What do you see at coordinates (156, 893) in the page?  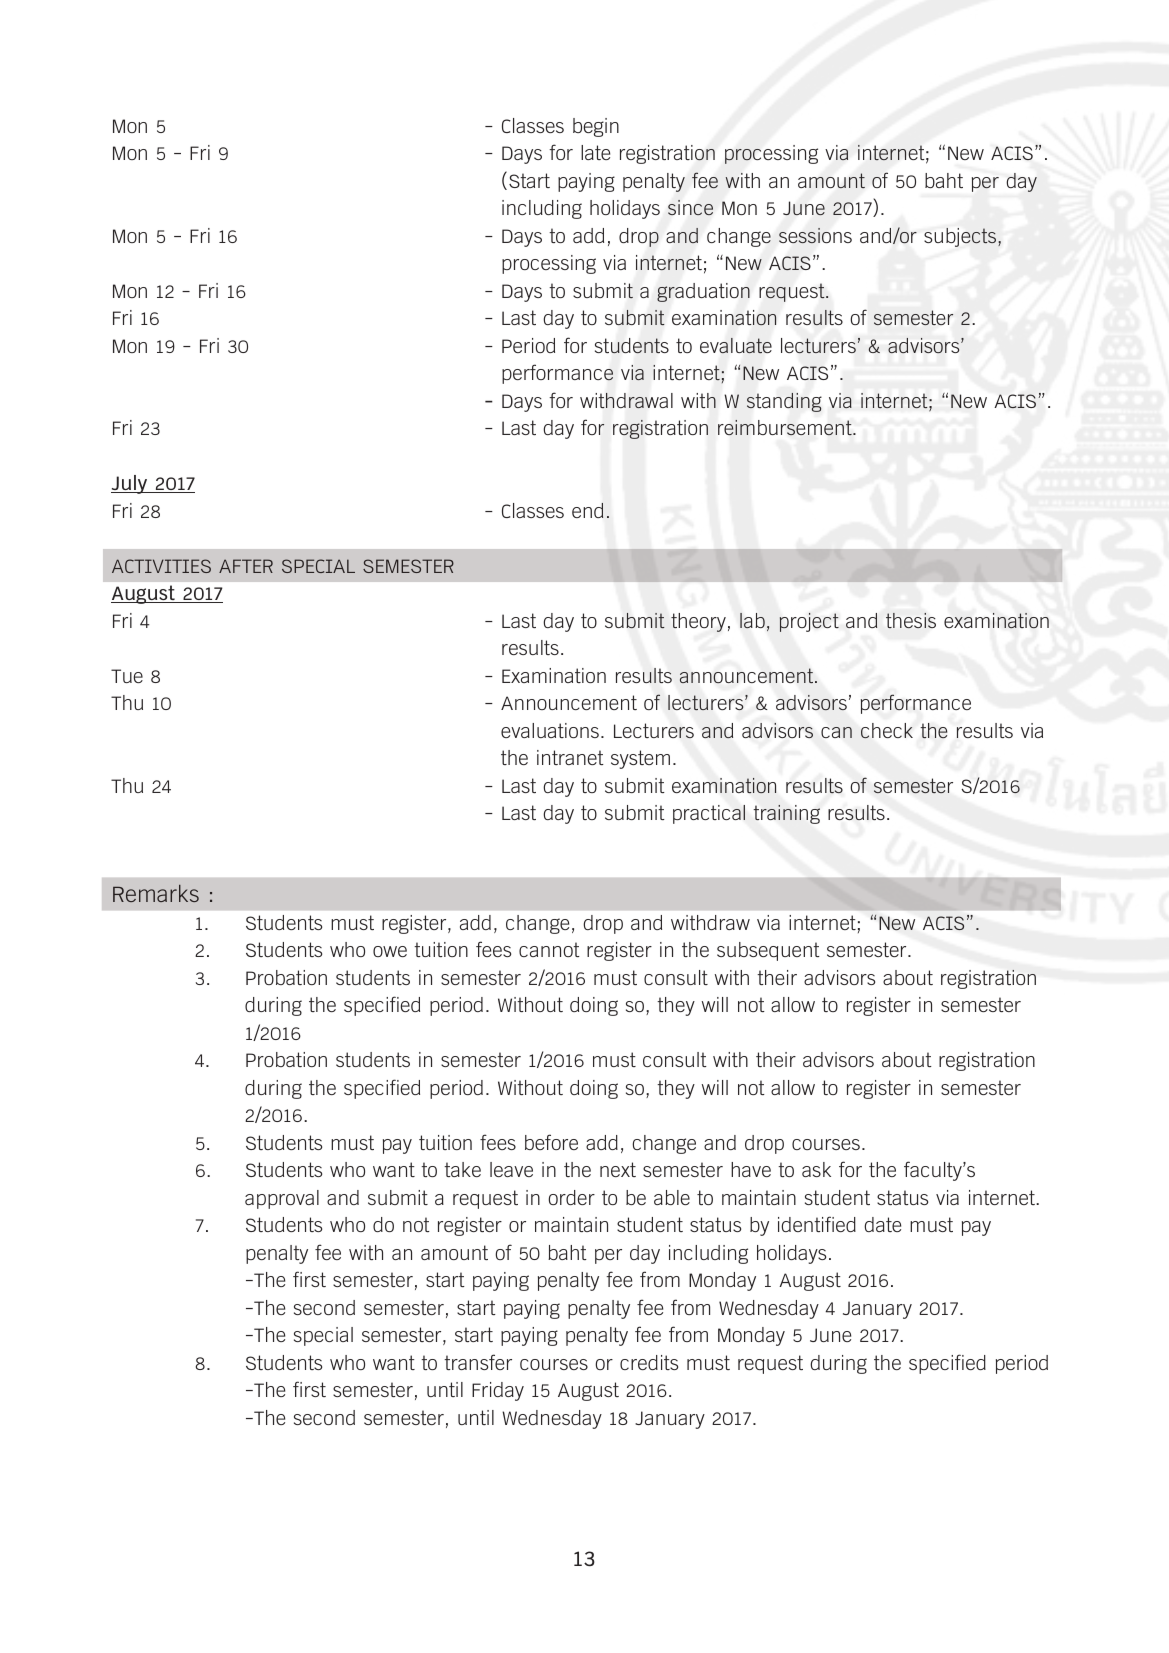 I see `Remarks` at bounding box center [156, 893].
